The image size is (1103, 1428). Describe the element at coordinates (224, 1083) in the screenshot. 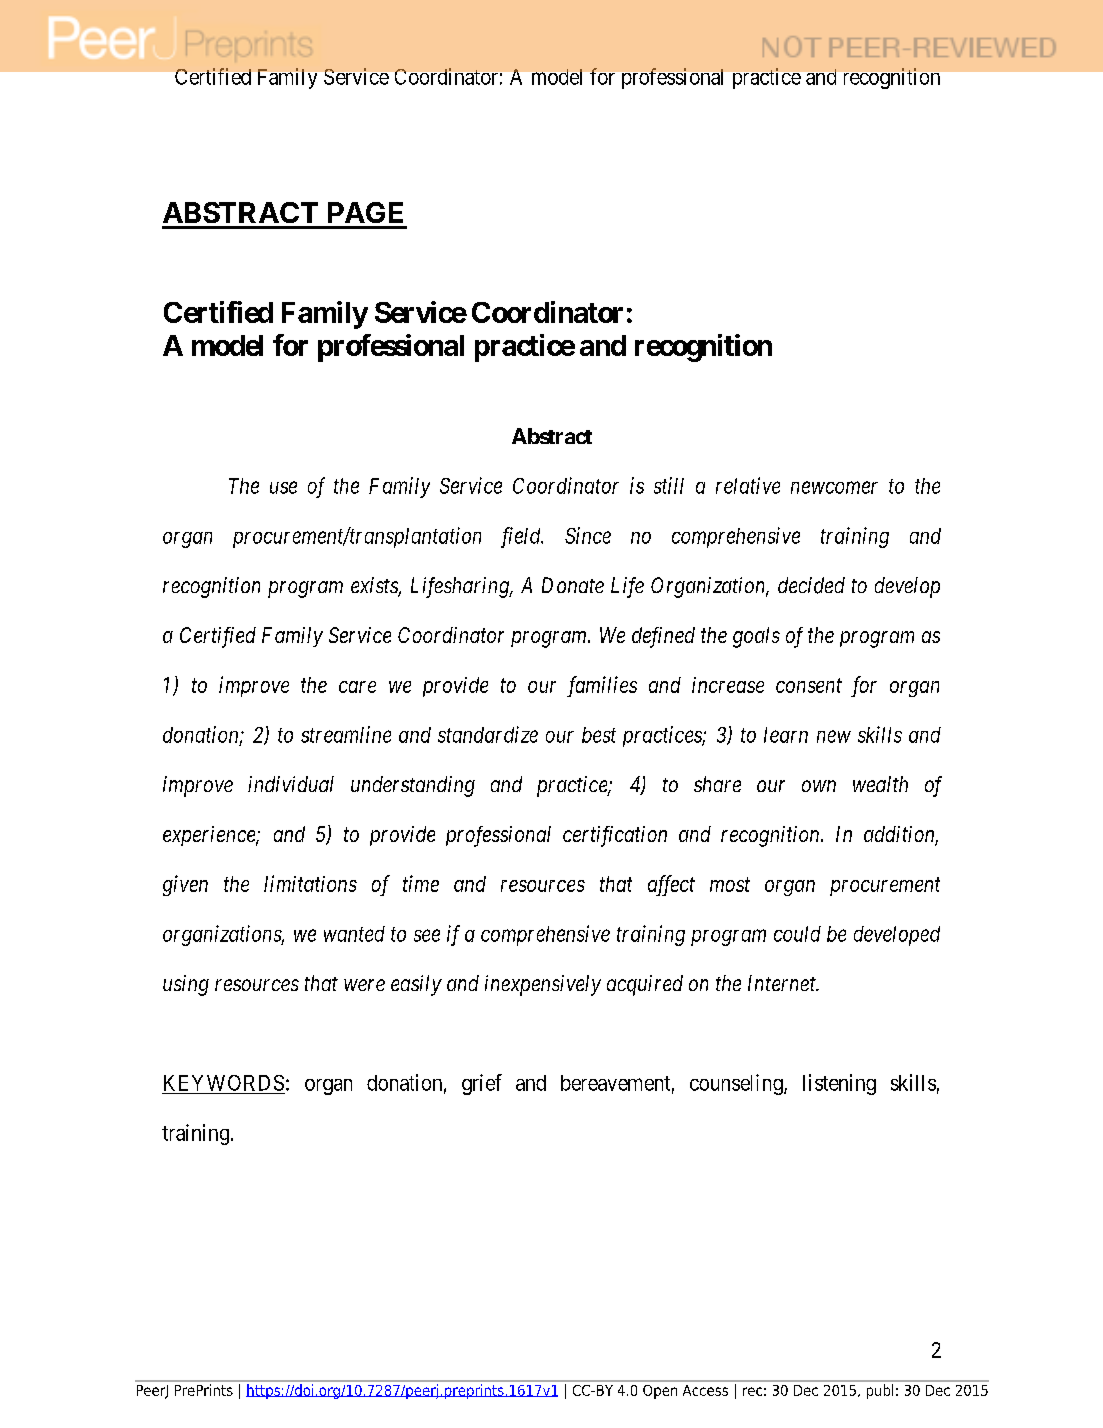

I see `KEYWORDS` at that location.
